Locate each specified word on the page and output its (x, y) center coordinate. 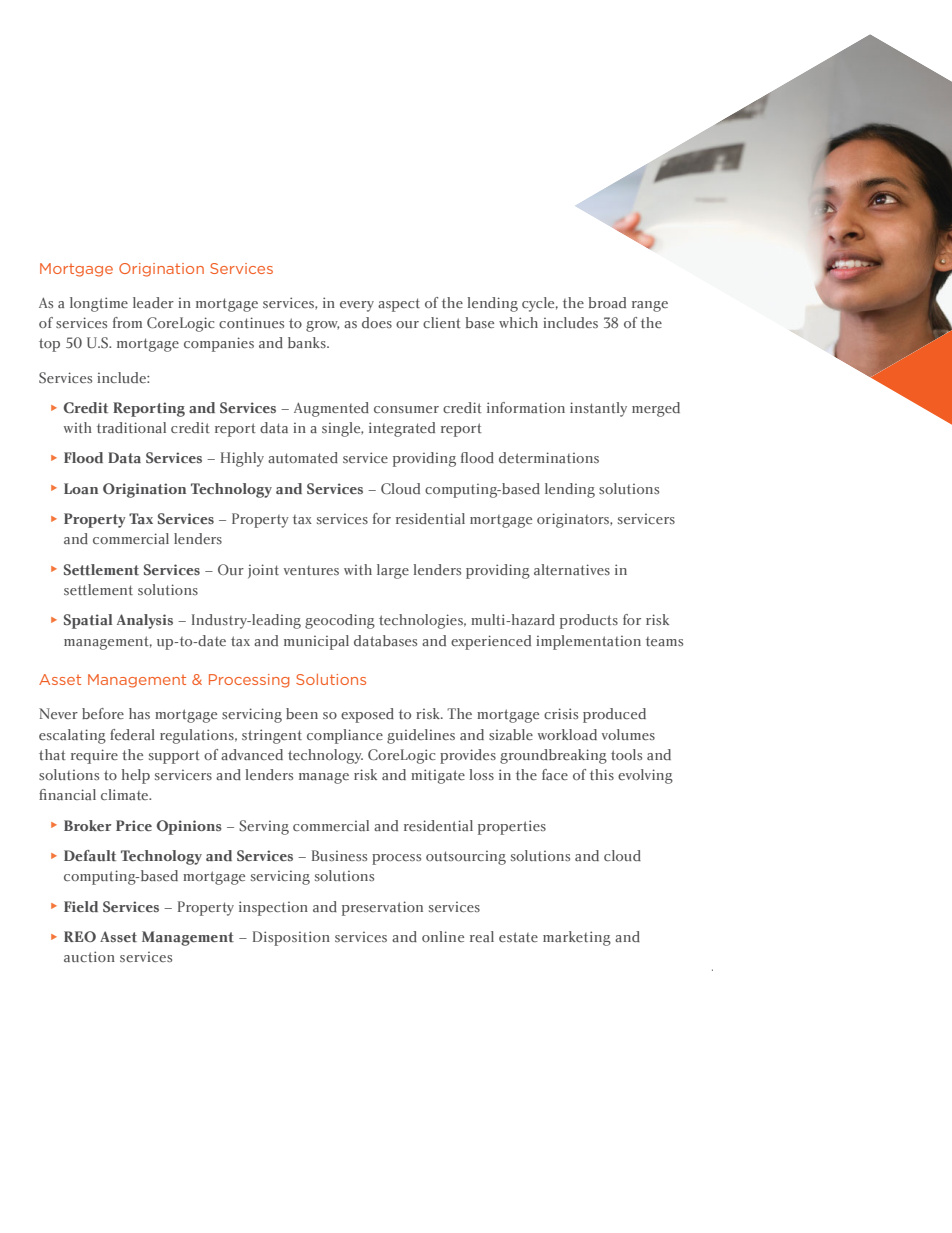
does (377, 322)
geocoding (340, 621)
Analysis (145, 621)
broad (607, 302)
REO (80, 936)
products (589, 621)
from (127, 322)
